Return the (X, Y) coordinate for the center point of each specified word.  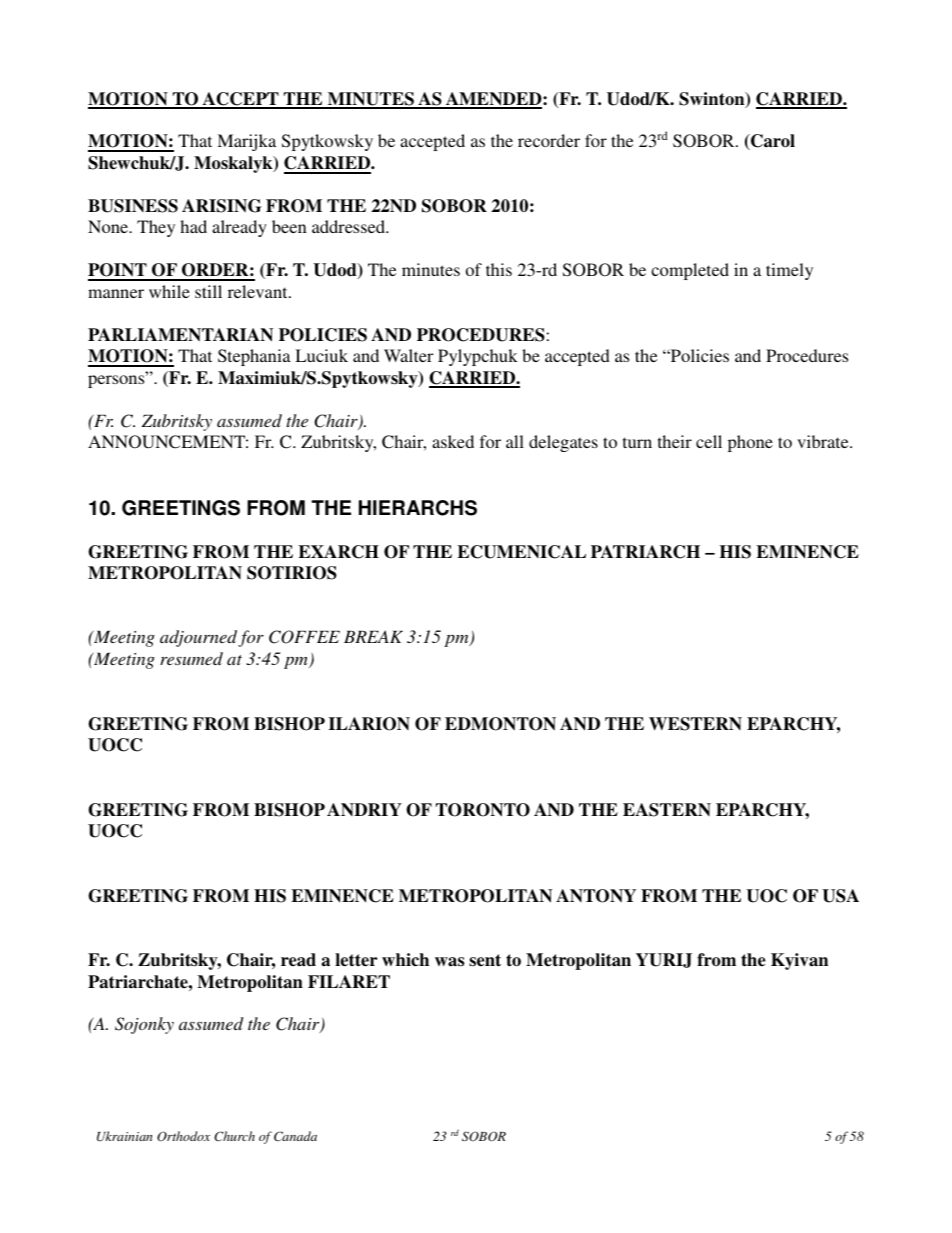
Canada (295, 1136)
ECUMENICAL (521, 552)
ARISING (222, 206)
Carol (772, 142)
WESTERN (695, 724)
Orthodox (183, 1136)
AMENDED (493, 100)
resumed (191, 658)
